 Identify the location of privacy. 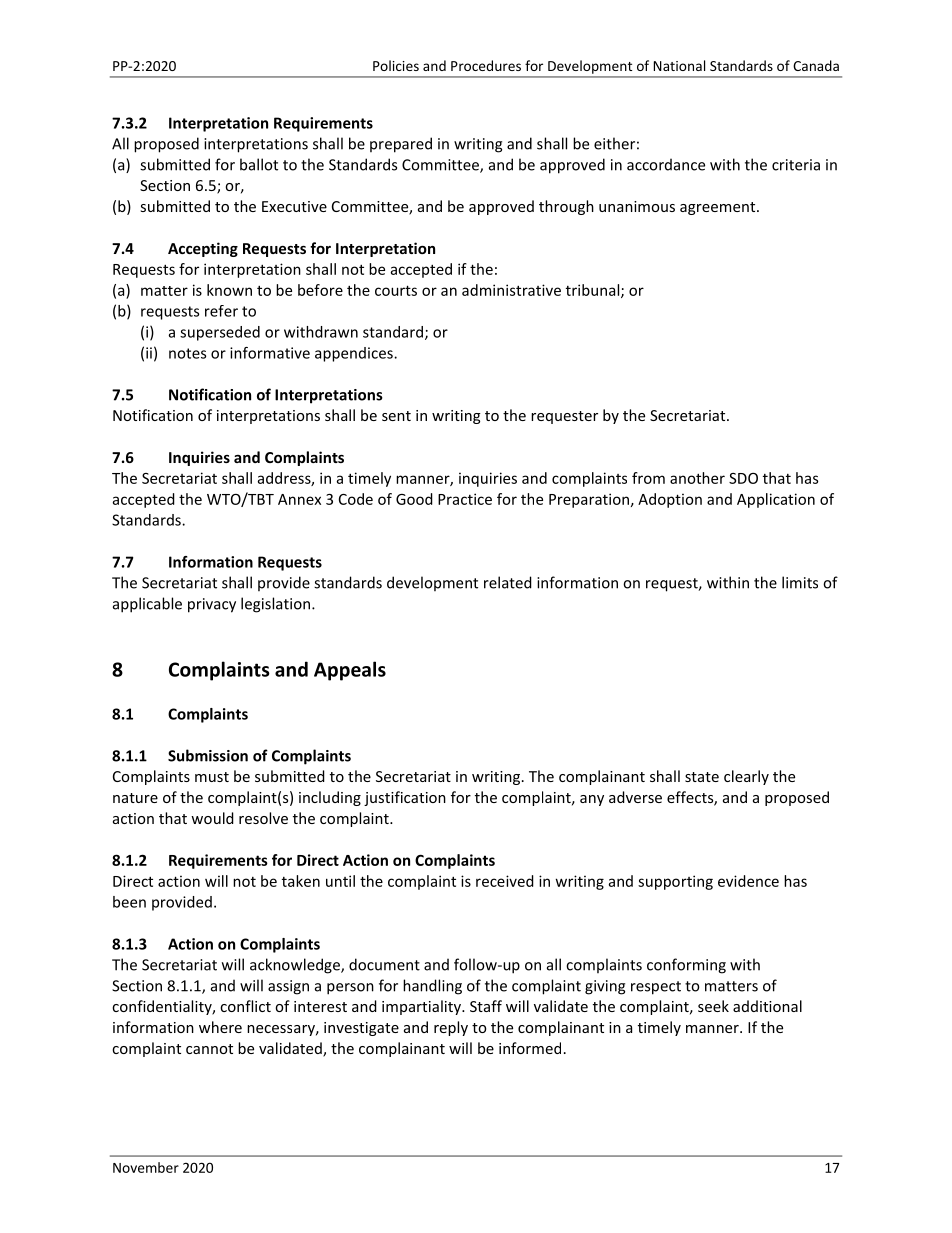
(212, 605).
